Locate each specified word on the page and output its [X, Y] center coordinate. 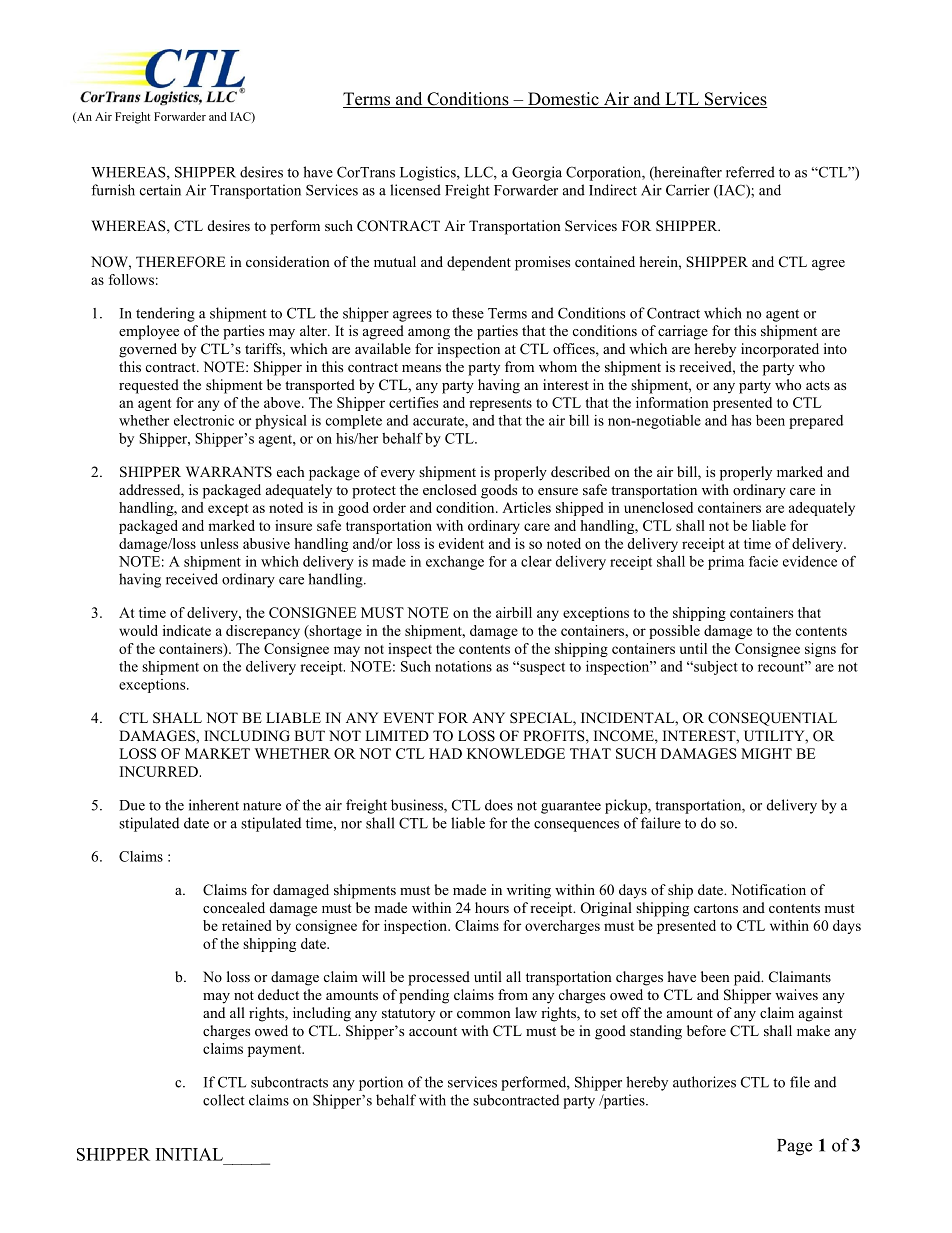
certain [160, 190]
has [741, 420]
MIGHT [766, 753]
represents [500, 405]
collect [224, 1100]
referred [750, 172]
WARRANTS [229, 472]
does [499, 805]
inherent [214, 805]
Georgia [537, 173]
